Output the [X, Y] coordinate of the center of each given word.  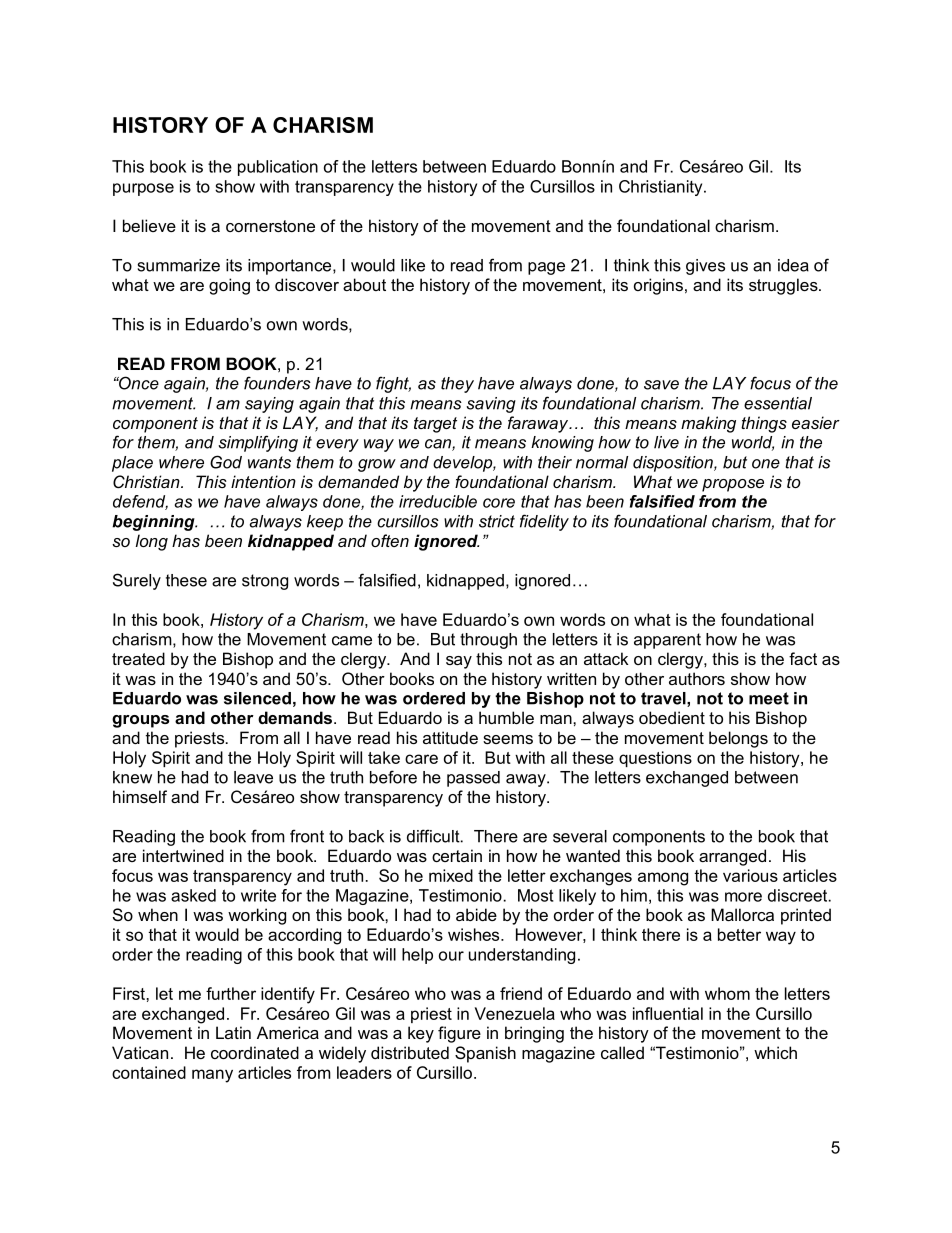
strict [497, 521]
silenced [257, 698]
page [546, 268]
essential [778, 403]
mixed [451, 875]
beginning [154, 523]
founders [277, 383]
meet [769, 698]
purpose [143, 189]
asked [193, 895]
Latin [233, 1032]
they [457, 385]
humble [506, 717]
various [750, 875]
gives [705, 267]
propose [733, 485]
